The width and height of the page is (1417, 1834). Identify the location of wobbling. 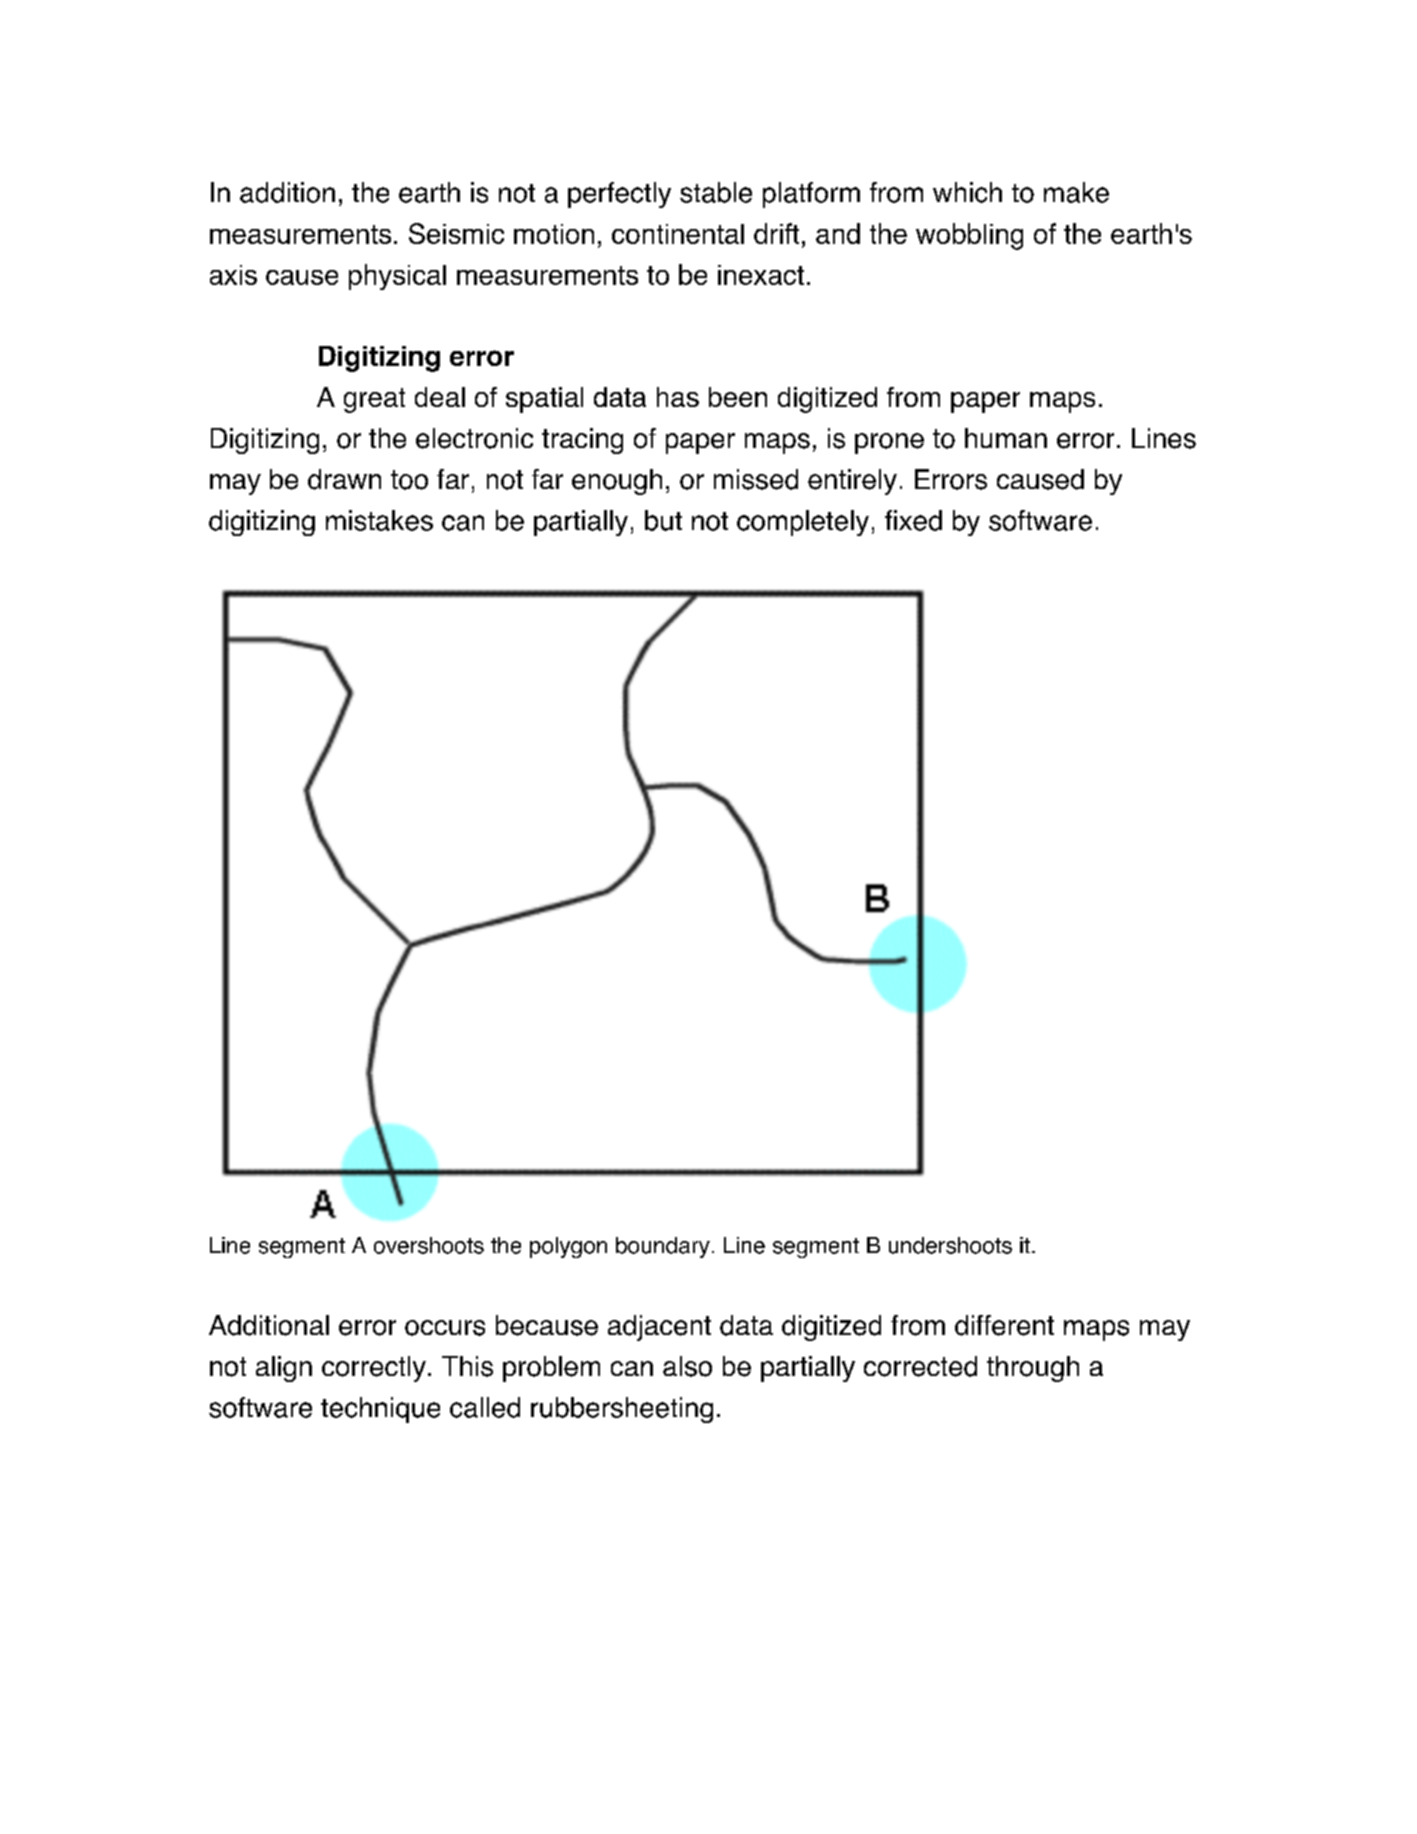
(969, 236).
